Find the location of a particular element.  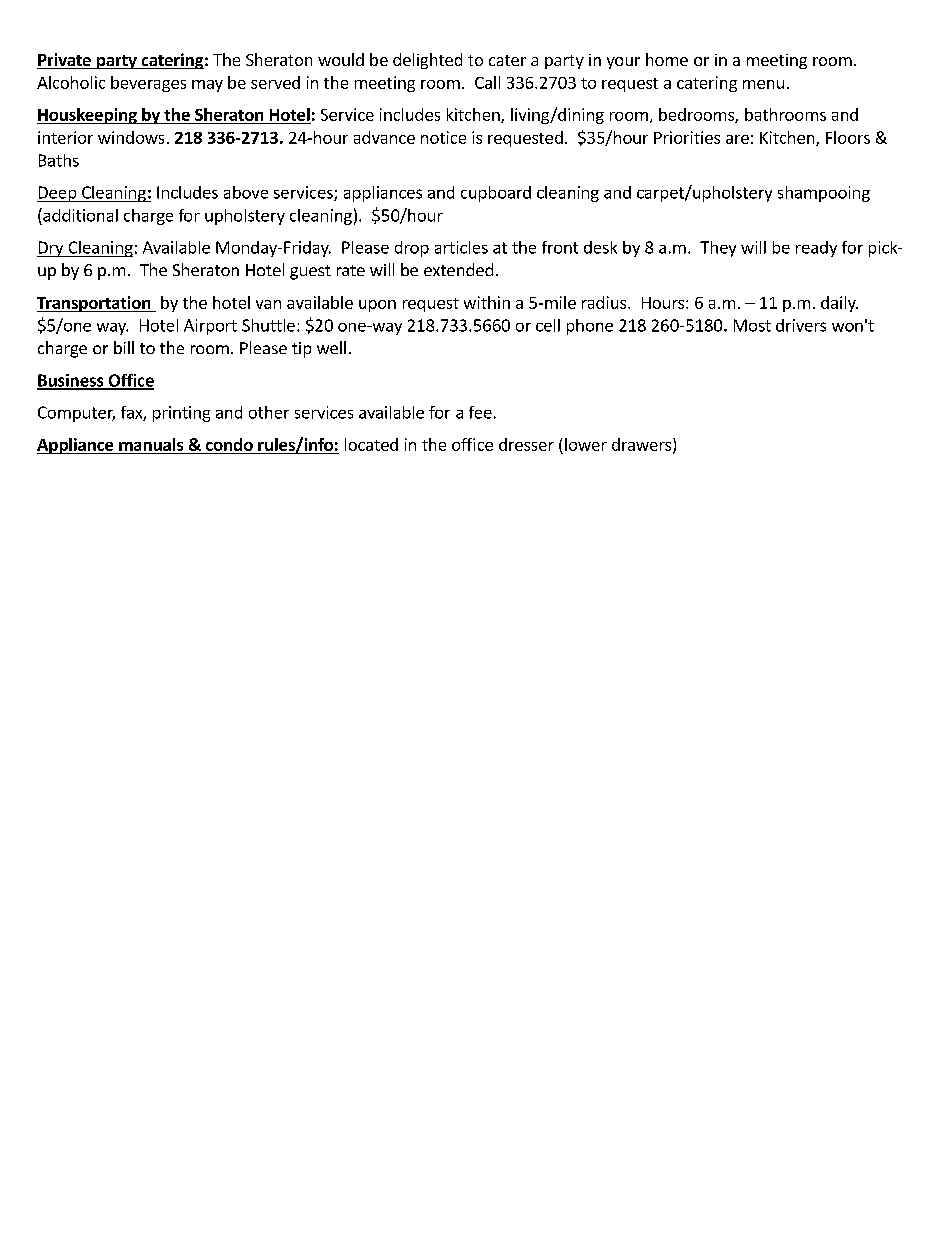

fee is located at coordinates (480, 412).
